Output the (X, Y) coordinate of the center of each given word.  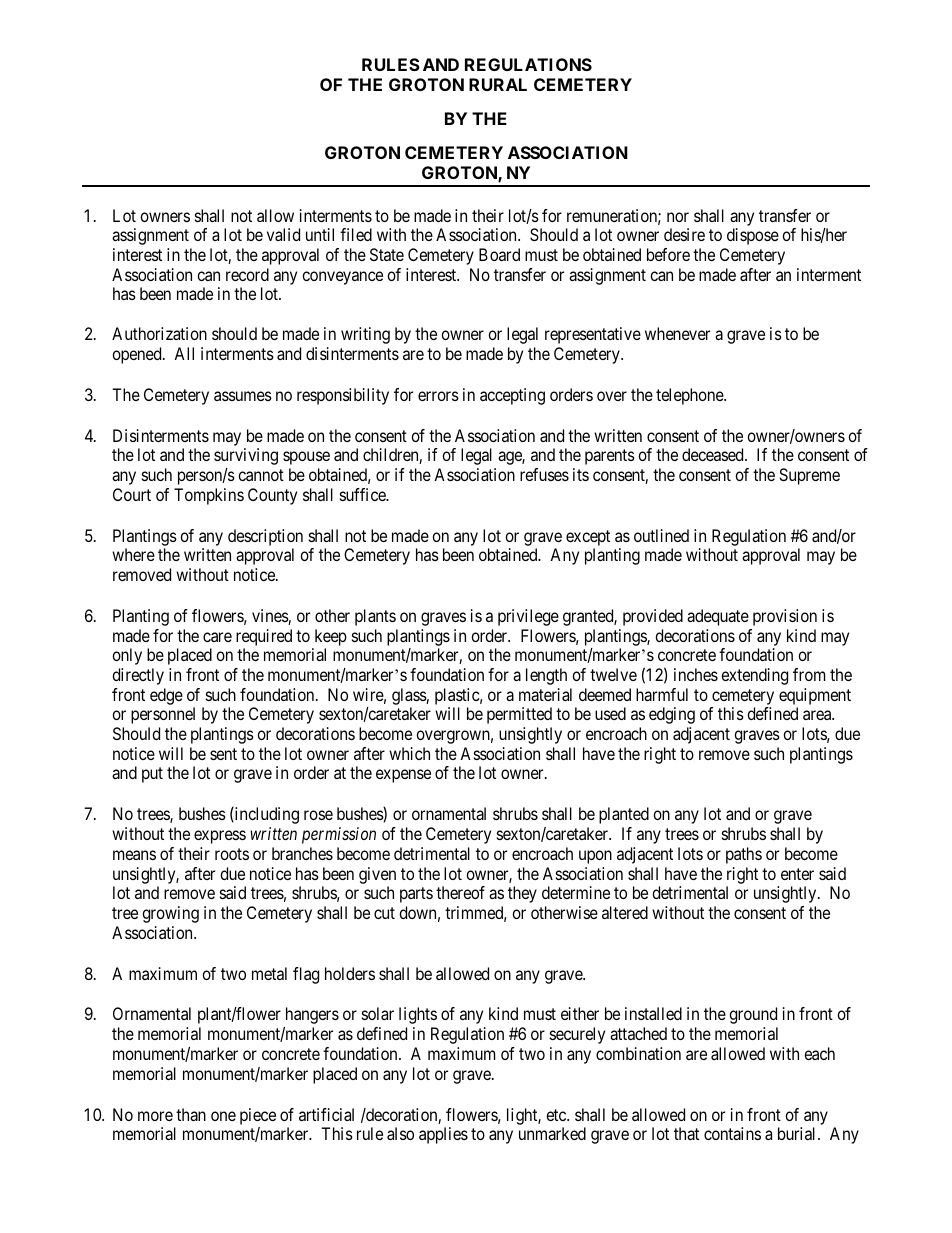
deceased (714, 454)
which (409, 753)
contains (732, 1133)
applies (443, 1135)
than (191, 1114)
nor (678, 217)
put (152, 775)
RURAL (498, 84)
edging (672, 715)
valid (283, 234)
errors (438, 396)
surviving (246, 456)
